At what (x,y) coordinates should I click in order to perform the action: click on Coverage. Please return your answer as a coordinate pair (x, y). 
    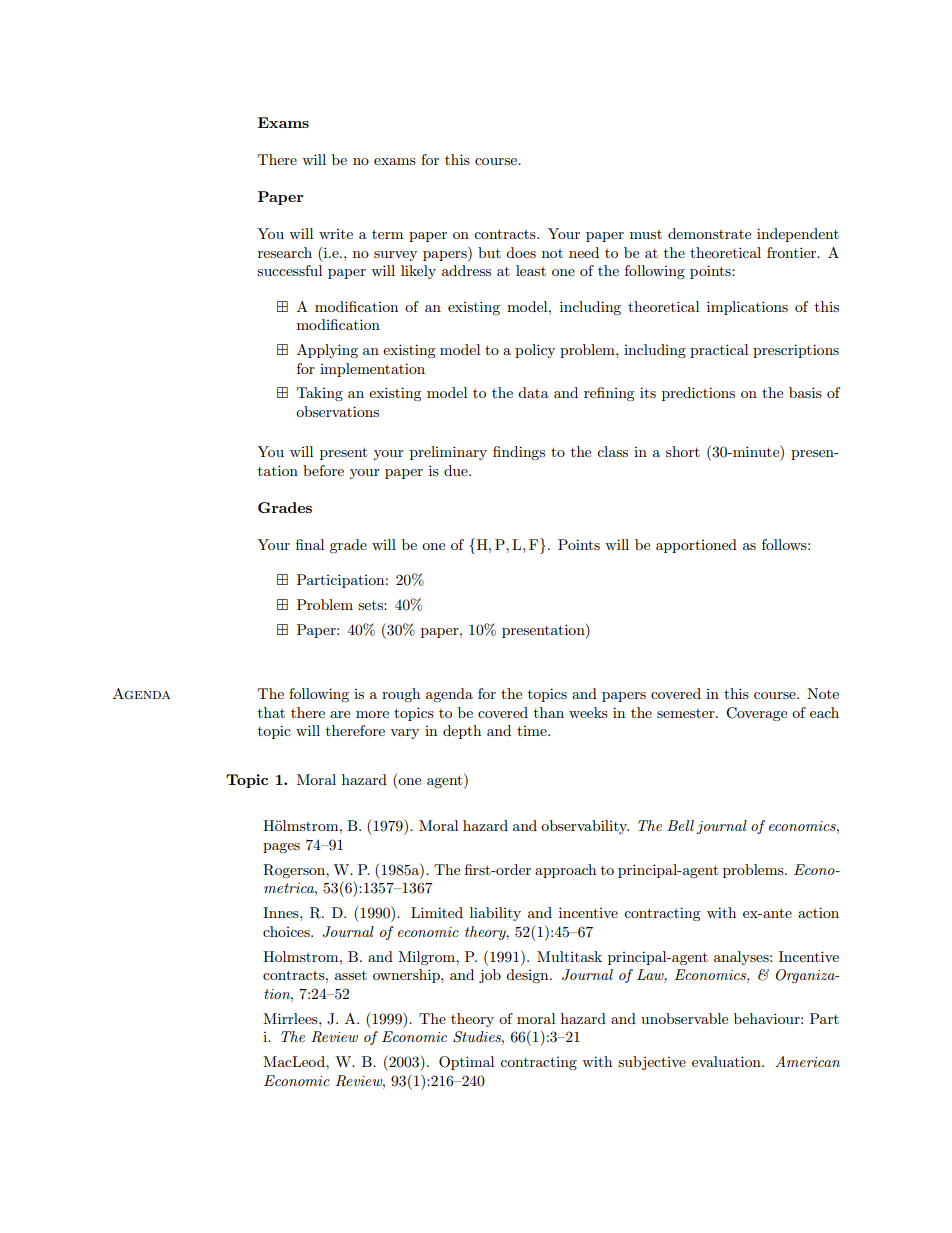
    Looking at the image, I should click on (756, 714).
